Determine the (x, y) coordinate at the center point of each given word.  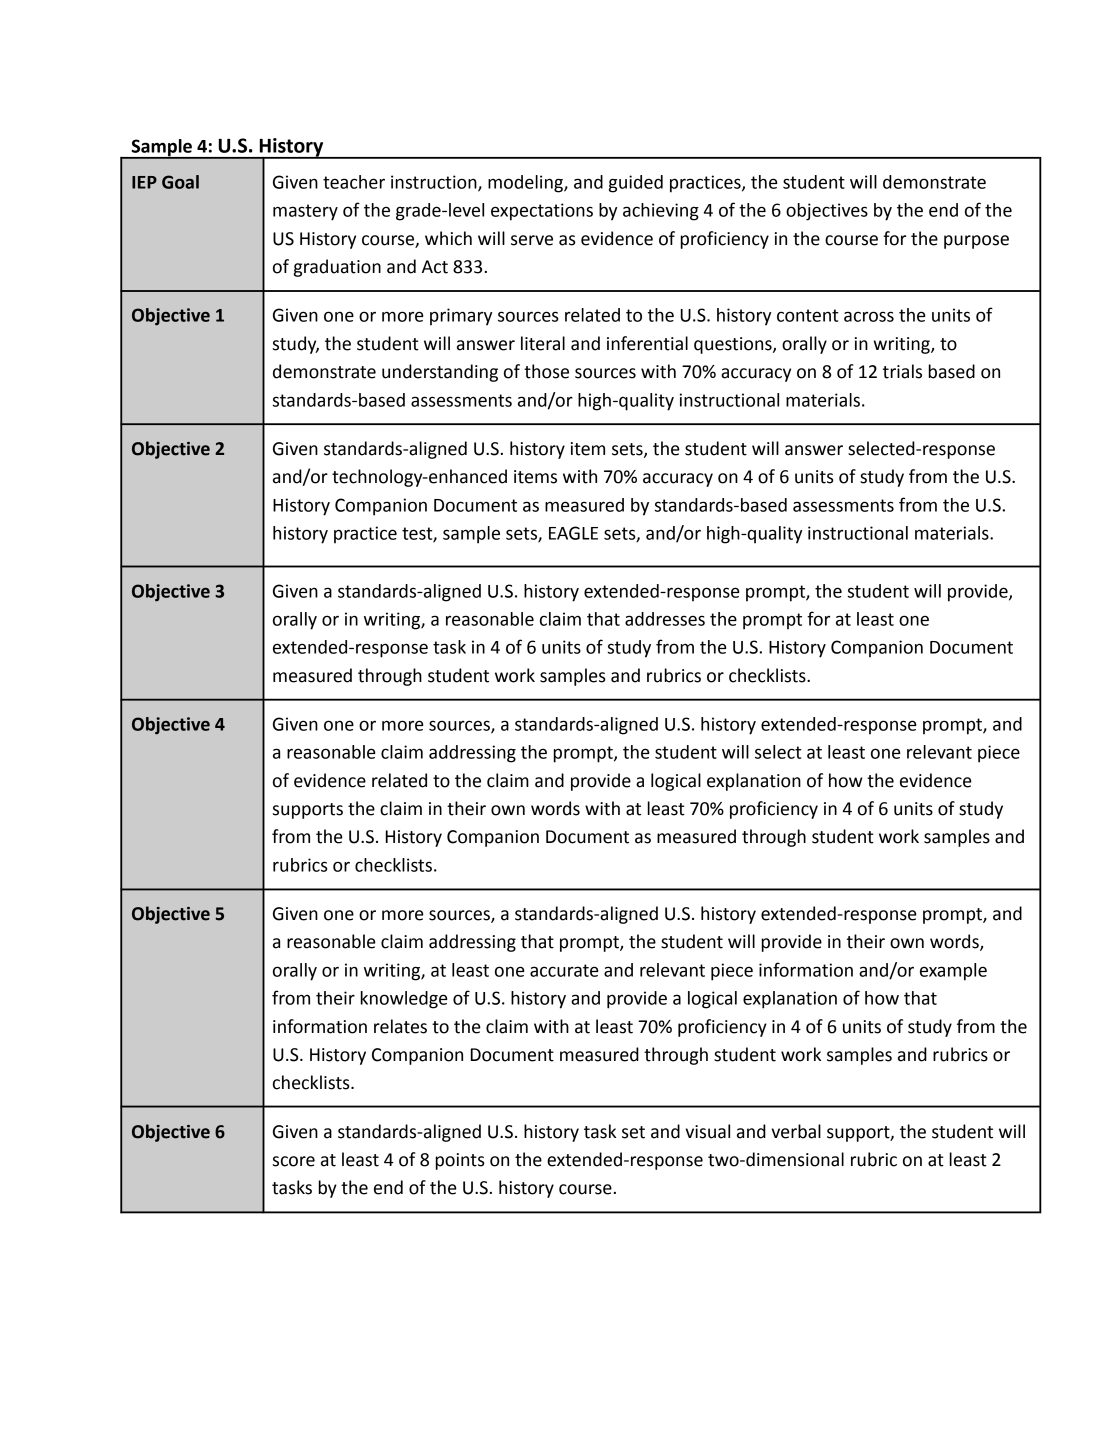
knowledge (404, 1000)
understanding (440, 373)
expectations (542, 212)
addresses (665, 619)
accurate (564, 970)
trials (902, 371)
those (546, 371)
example (953, 972)
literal (543, 343)
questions (734, 345)
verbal (796, 1131)
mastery (305, 212)
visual (707, 1131)
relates (400, 1026)
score (294, 1161)
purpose (976, 242)
